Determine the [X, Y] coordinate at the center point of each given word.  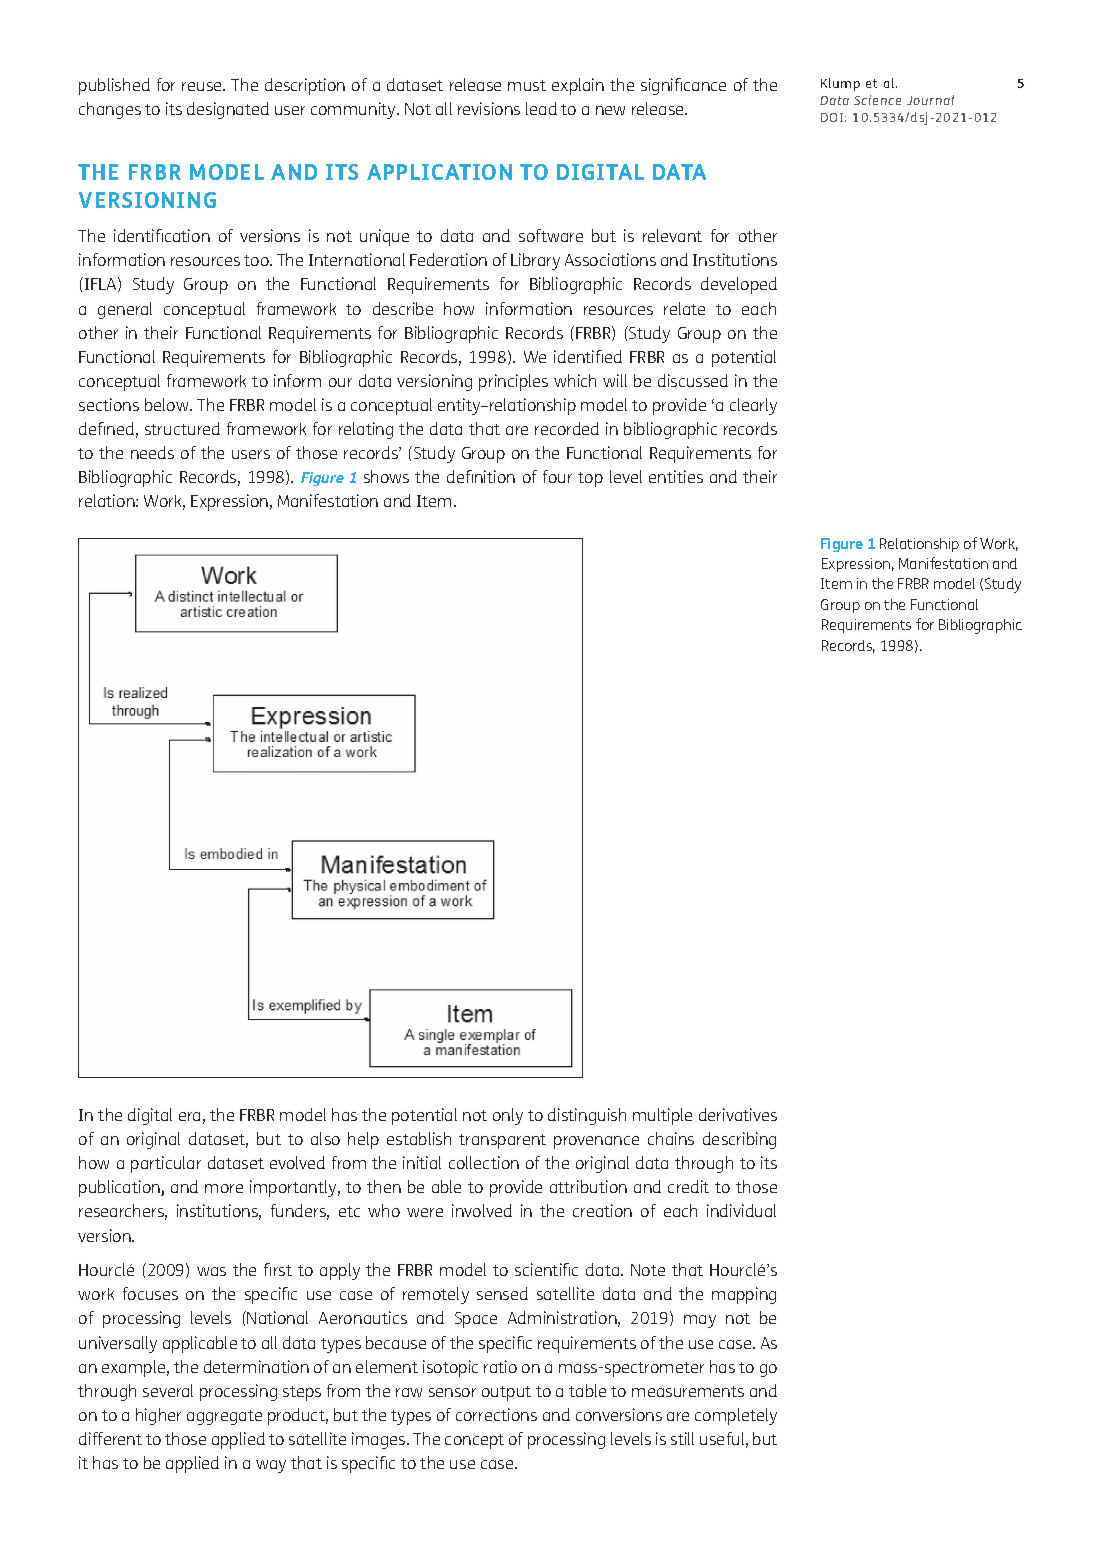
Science [877, 100]
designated [228, 110]
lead [541, 108]
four [557, 476]
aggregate [224, 1417]
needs [152, 452]
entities [676, 476]
